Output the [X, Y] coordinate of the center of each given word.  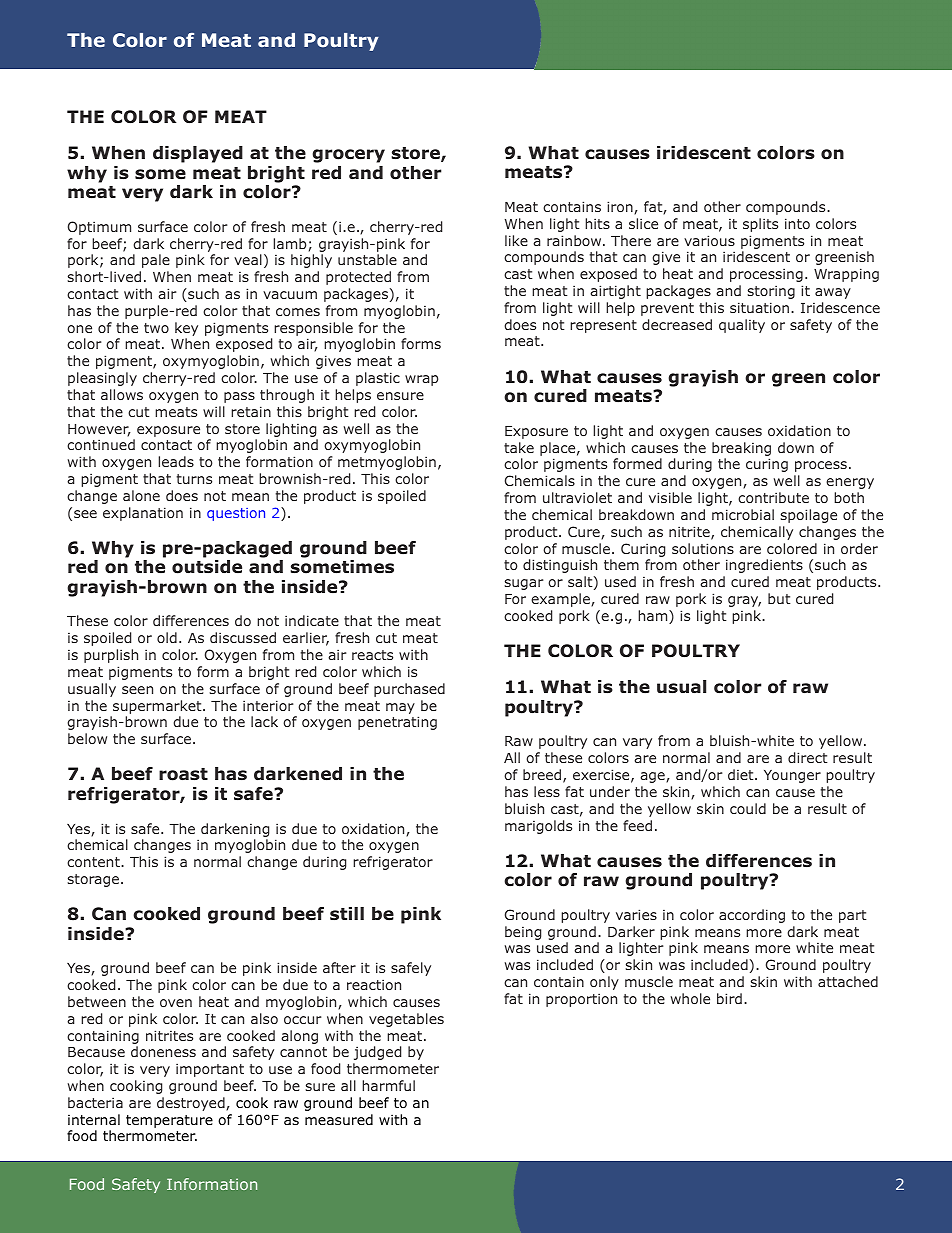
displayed [198, 154]
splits [760, 225]
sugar [524, 584]
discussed [243, 637]
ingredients [764, 566]
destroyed [192, 1104]
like [516, 240]
